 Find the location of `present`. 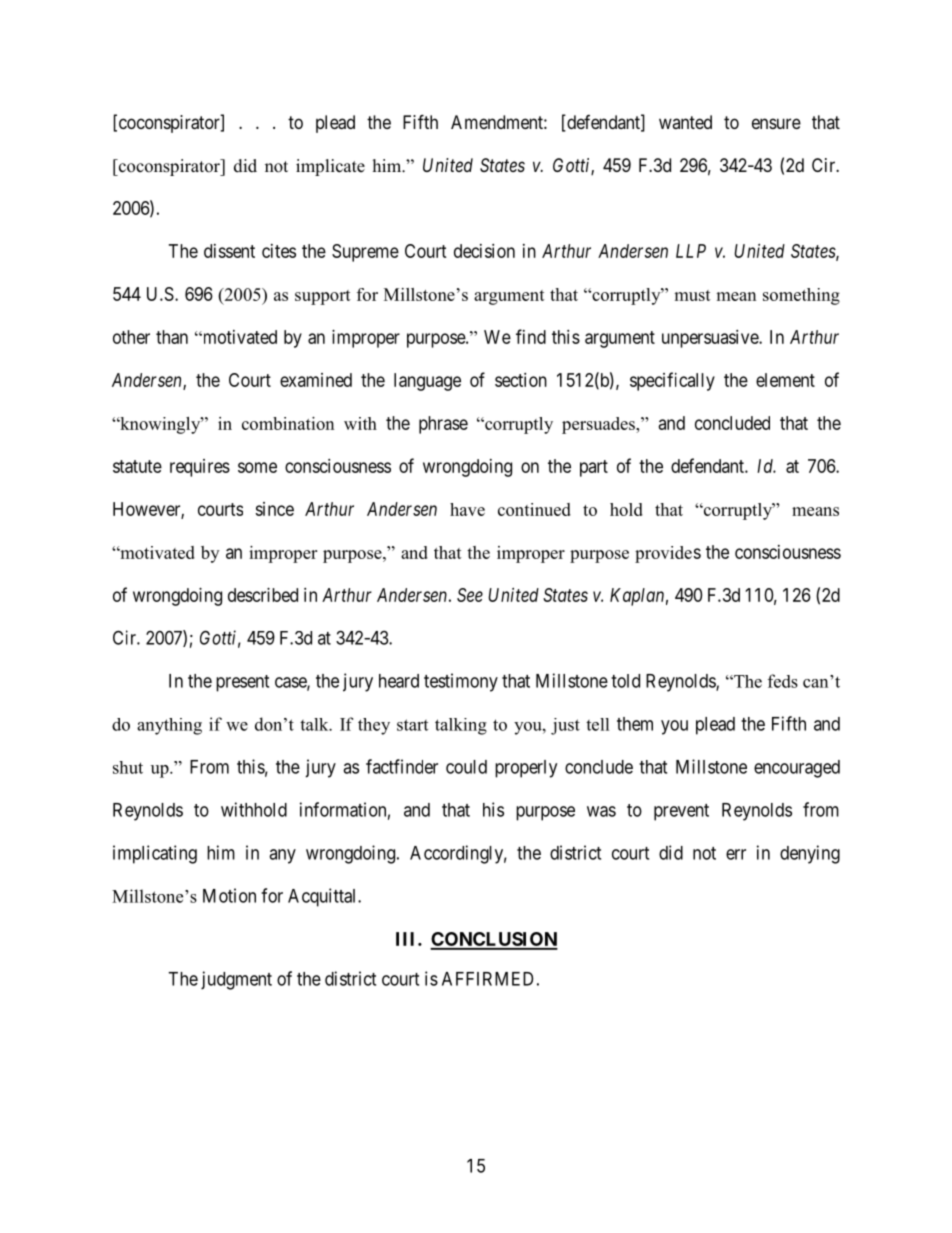

present is located at coordinates (242, 683).
